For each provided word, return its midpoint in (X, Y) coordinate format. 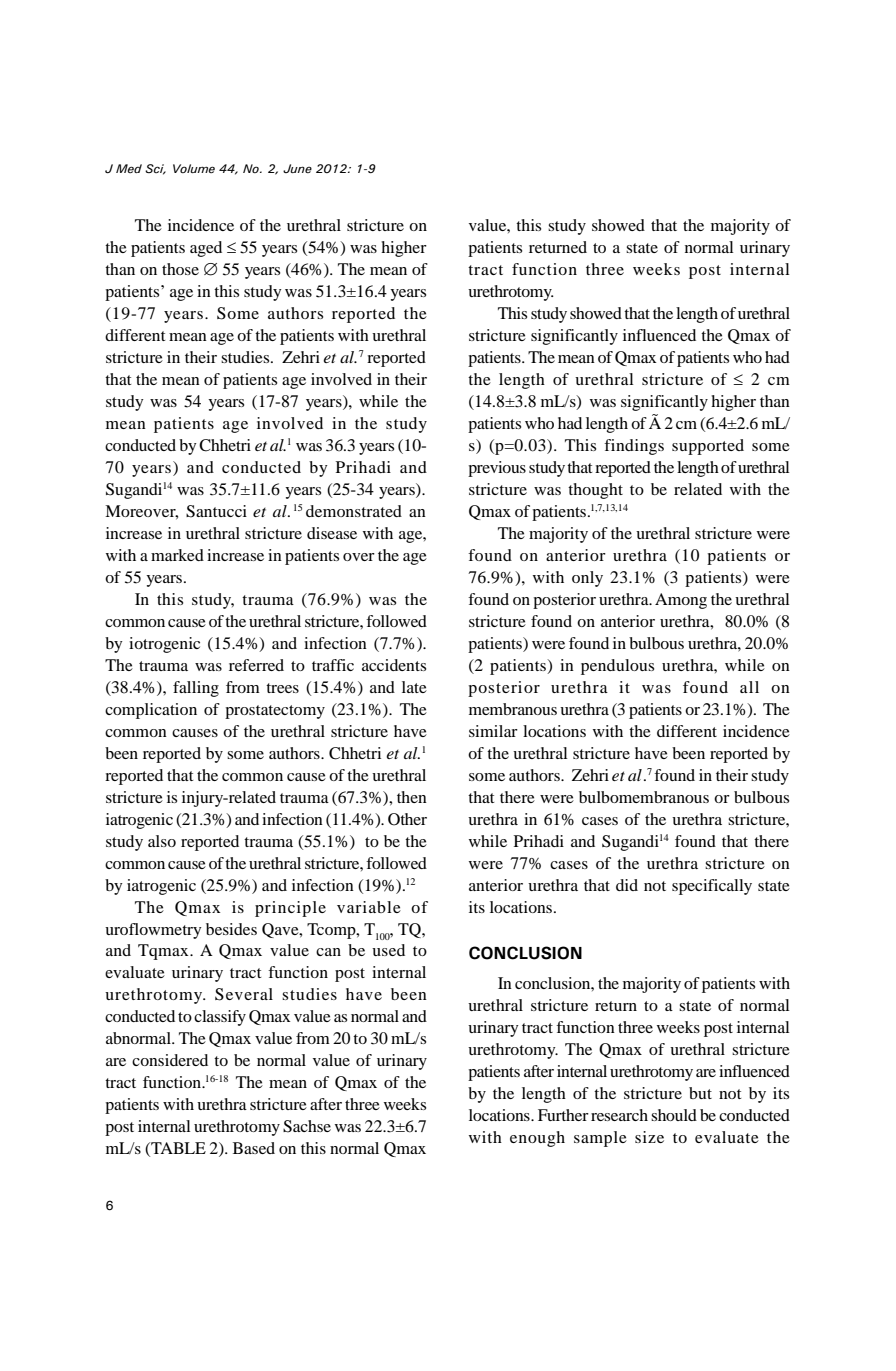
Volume (194, 168)
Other (407, 819)
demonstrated (354, 511)
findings (634, 447)
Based (254, 1148)
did (627, 885)
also (162, 841)
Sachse (307, 1126)
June (297, 168)
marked (177, 555)
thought (595, 491)
